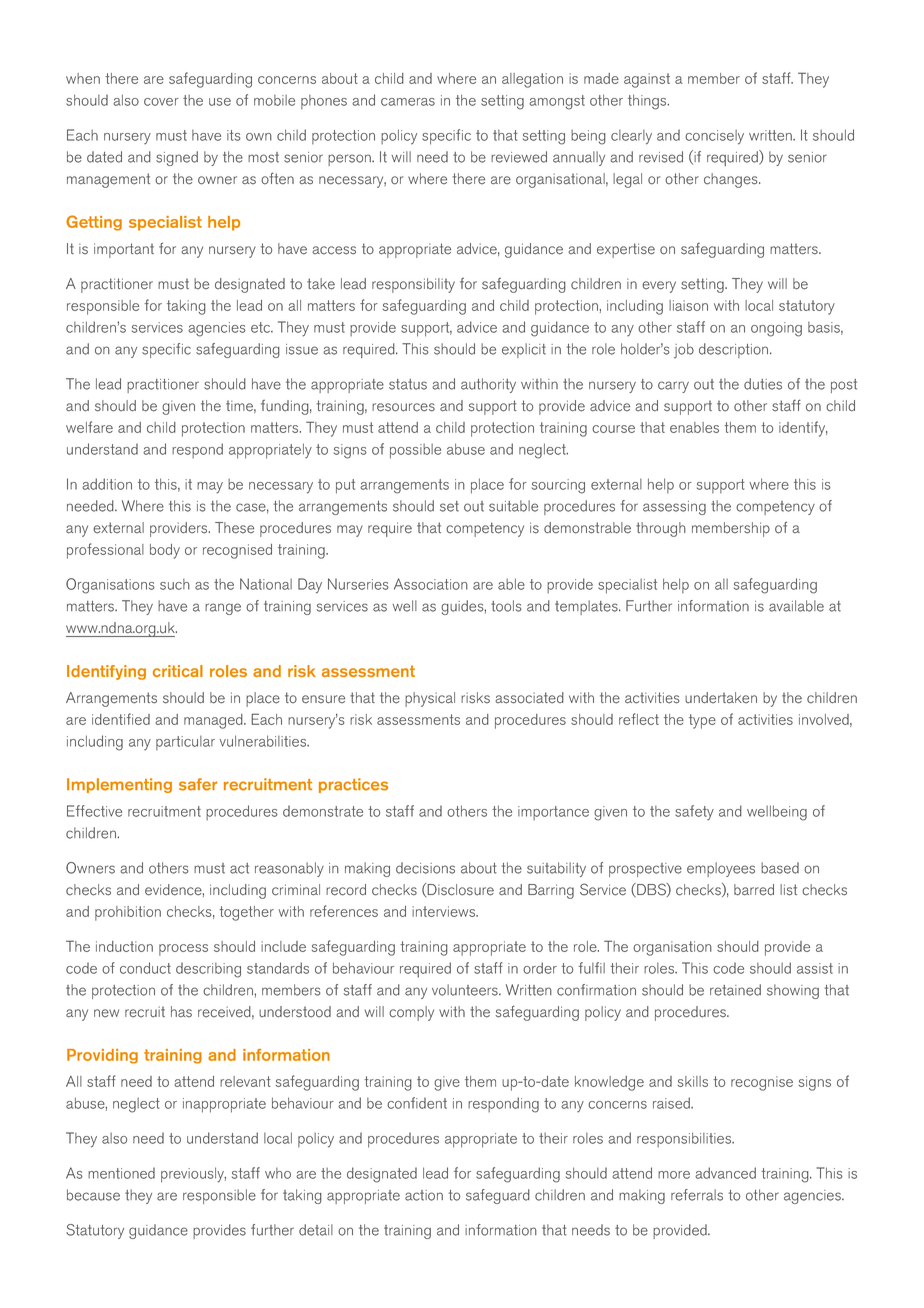  I want to click on concisely, so click(714, 137).
